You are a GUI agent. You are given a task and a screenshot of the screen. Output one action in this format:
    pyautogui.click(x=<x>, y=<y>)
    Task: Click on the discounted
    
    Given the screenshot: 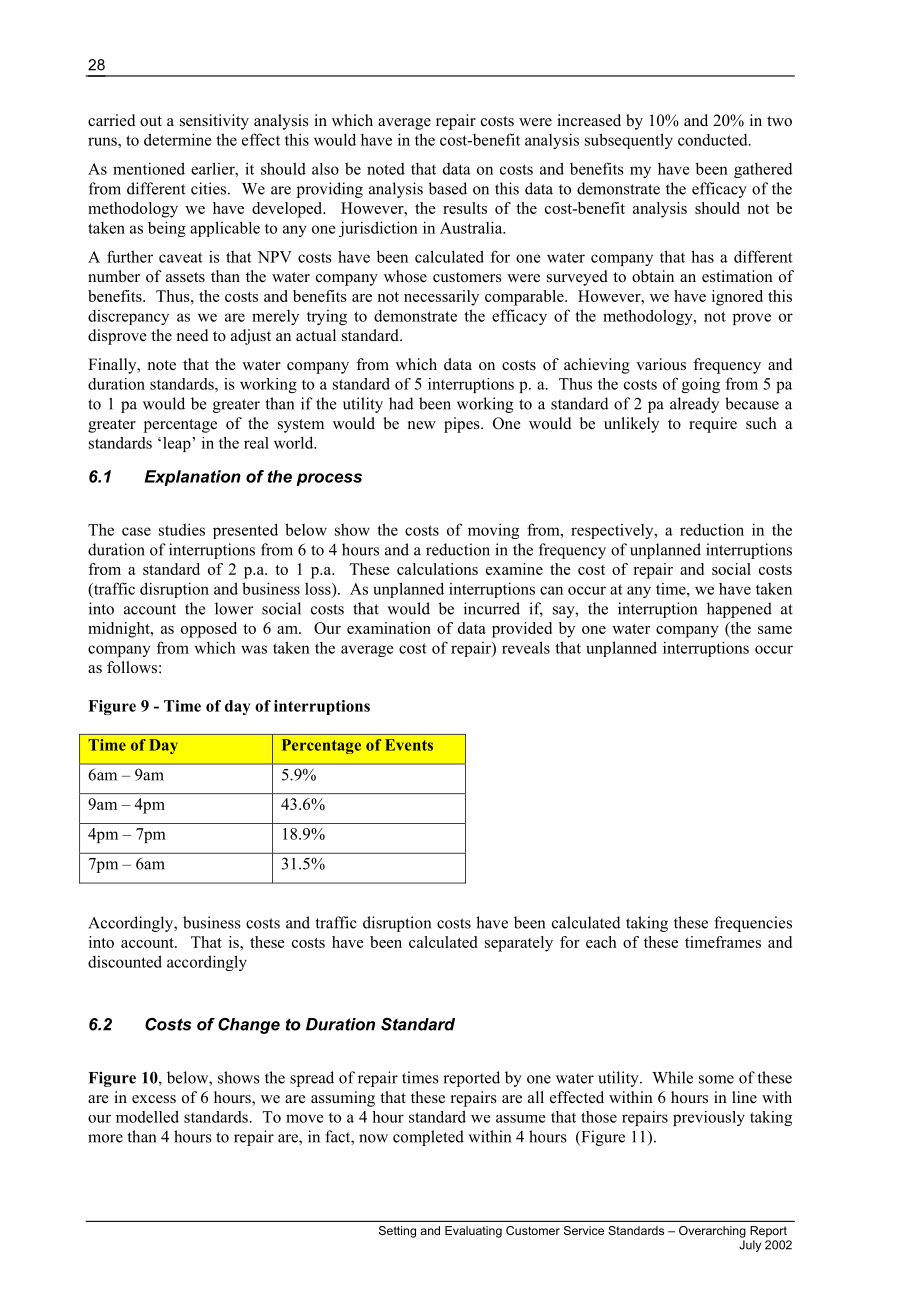 What is the action you would take?
    pyautogui.click(x=125, y=961)
